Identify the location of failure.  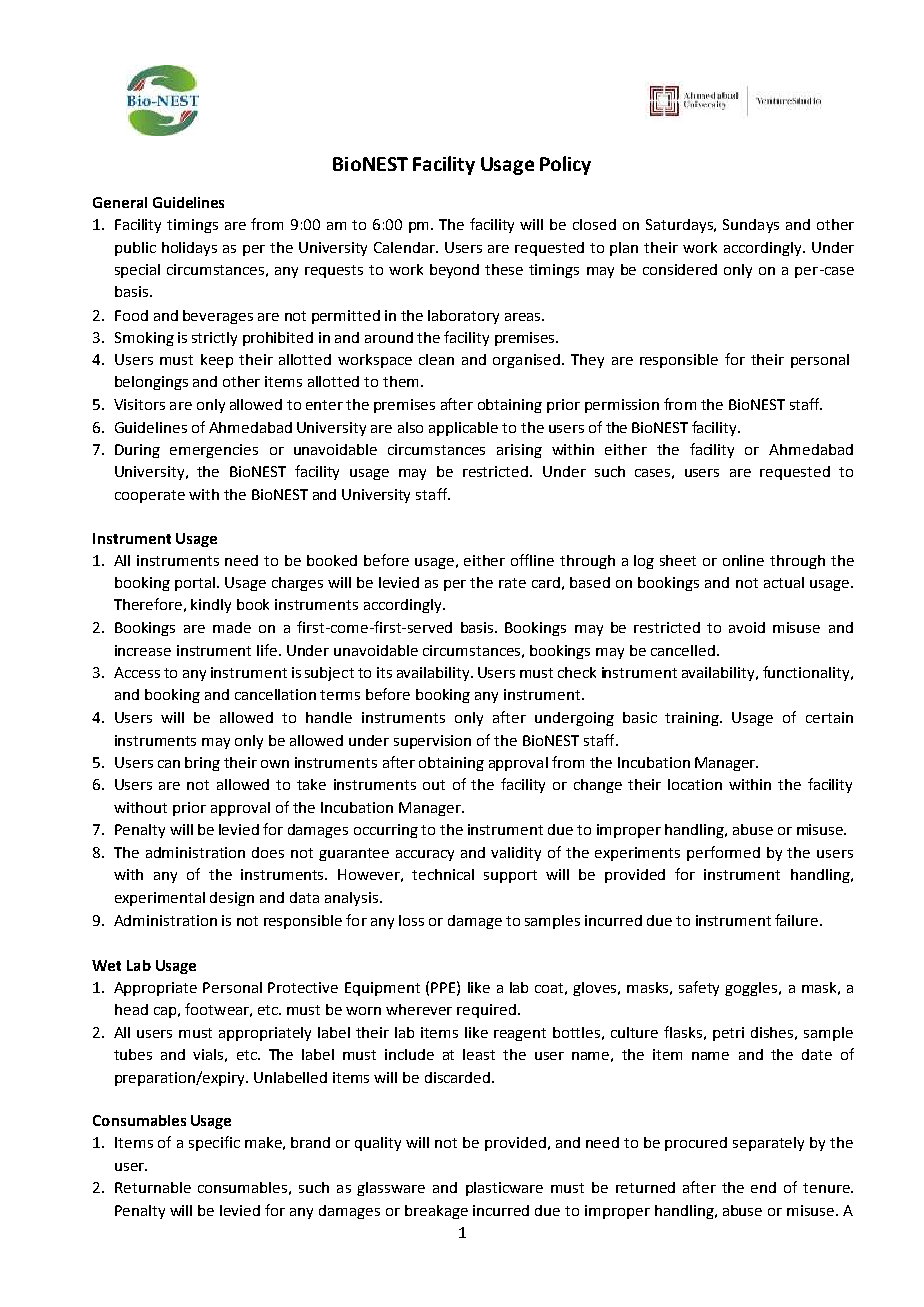
(798, 920).
